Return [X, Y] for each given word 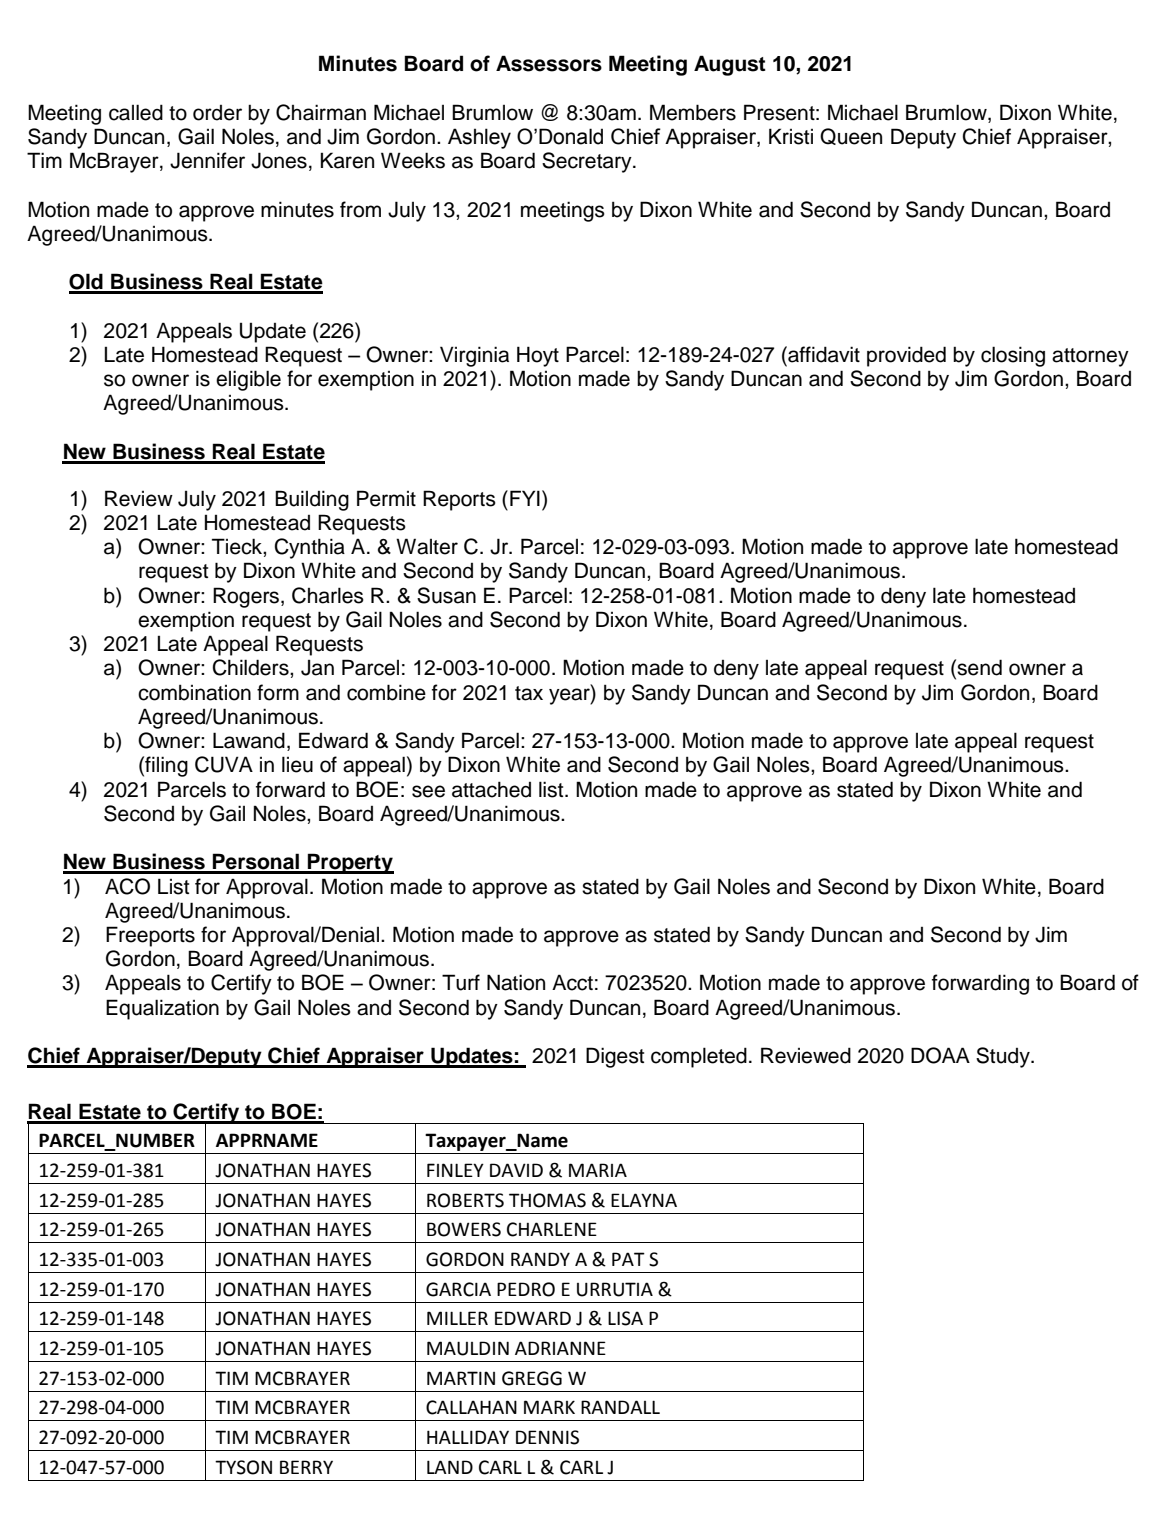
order [217, 113]
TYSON [243, 1467]
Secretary [588, 162]
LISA [625, 1318]
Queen [851, 136]
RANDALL [620, 1407]
